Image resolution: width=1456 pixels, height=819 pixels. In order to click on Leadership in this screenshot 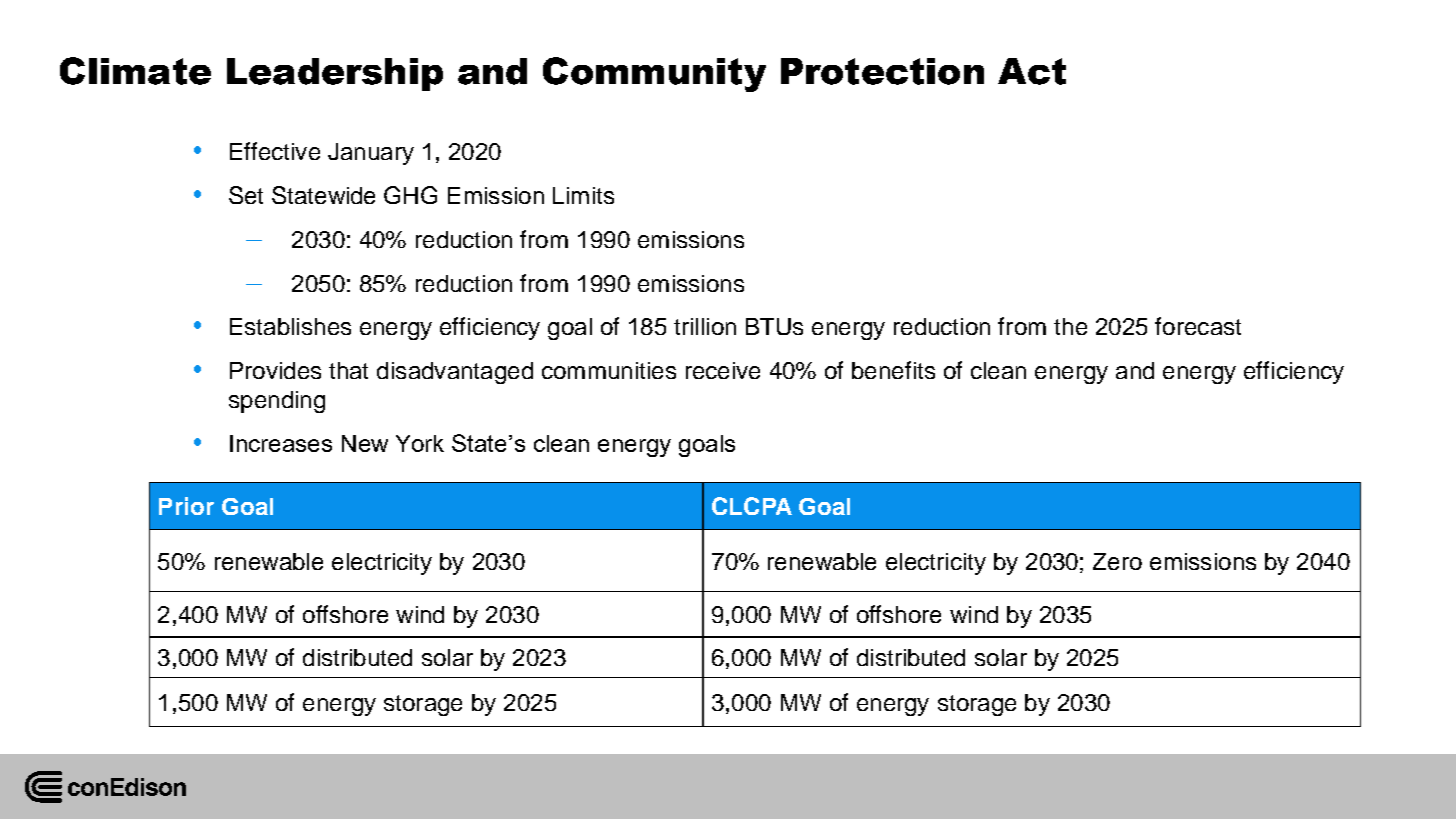, I will do `click(335, 74)`.
